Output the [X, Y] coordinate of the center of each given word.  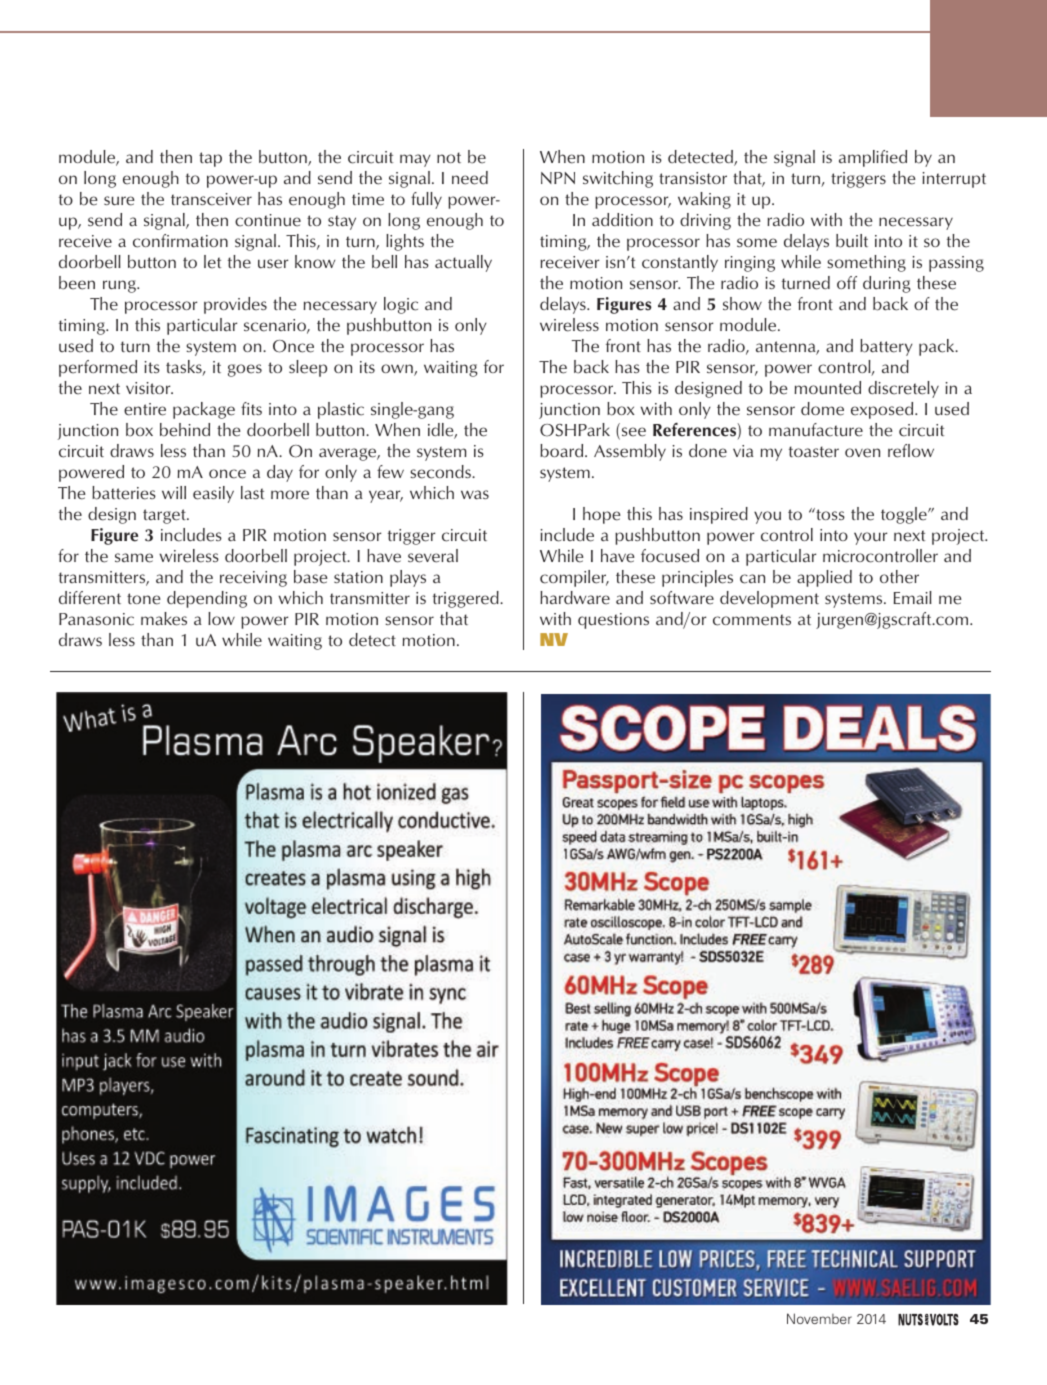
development [769, 599]
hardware [575, 598]
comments [752, 620]
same [134, 558]
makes [164, 619]
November [819, 1318]
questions [613, 621]
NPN [558, 178]
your [870, 538]
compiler [574, 578]
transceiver [211, 199]
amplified [873, 158]
